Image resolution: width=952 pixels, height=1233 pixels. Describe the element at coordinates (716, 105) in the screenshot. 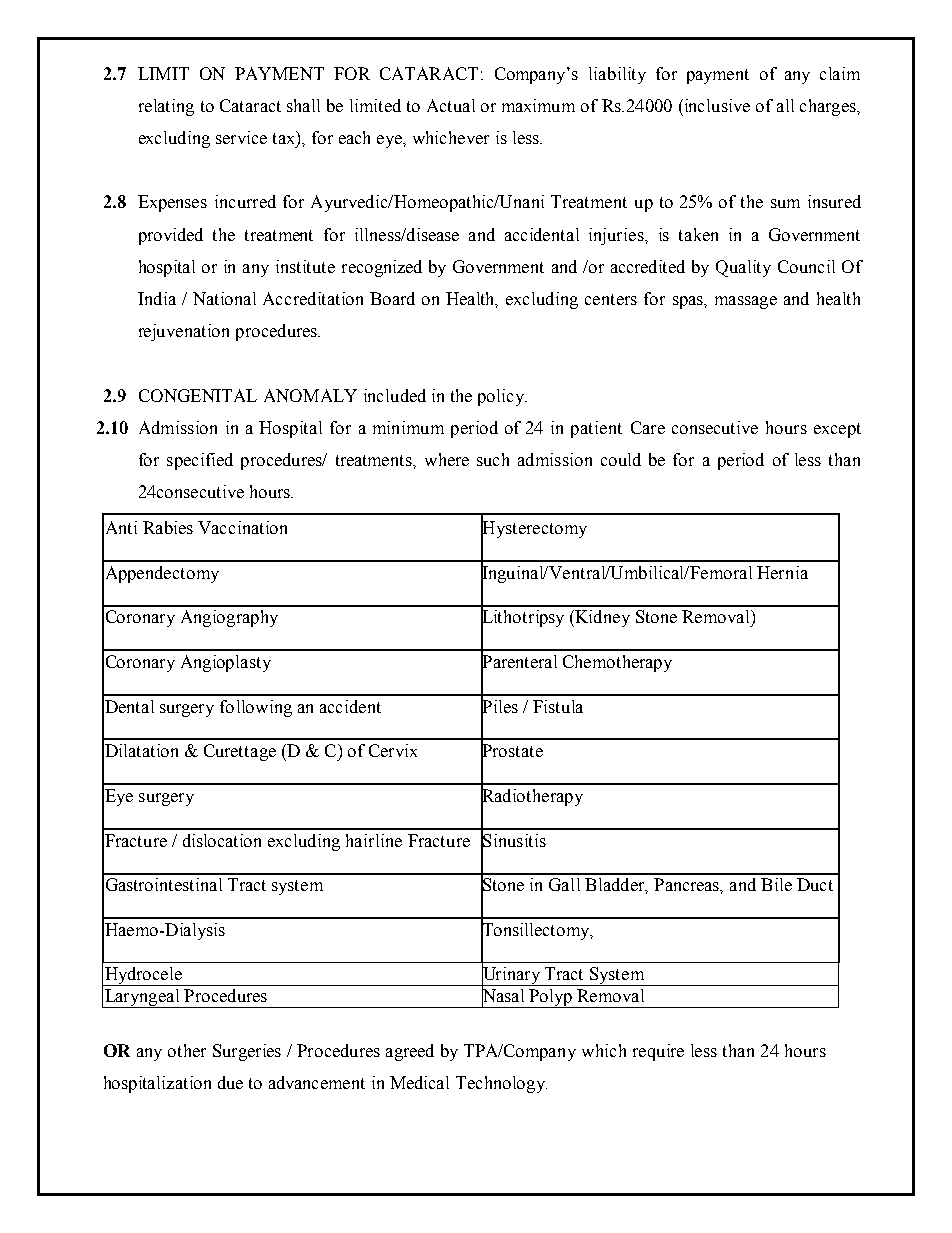

I see `inclusive` at that location.
